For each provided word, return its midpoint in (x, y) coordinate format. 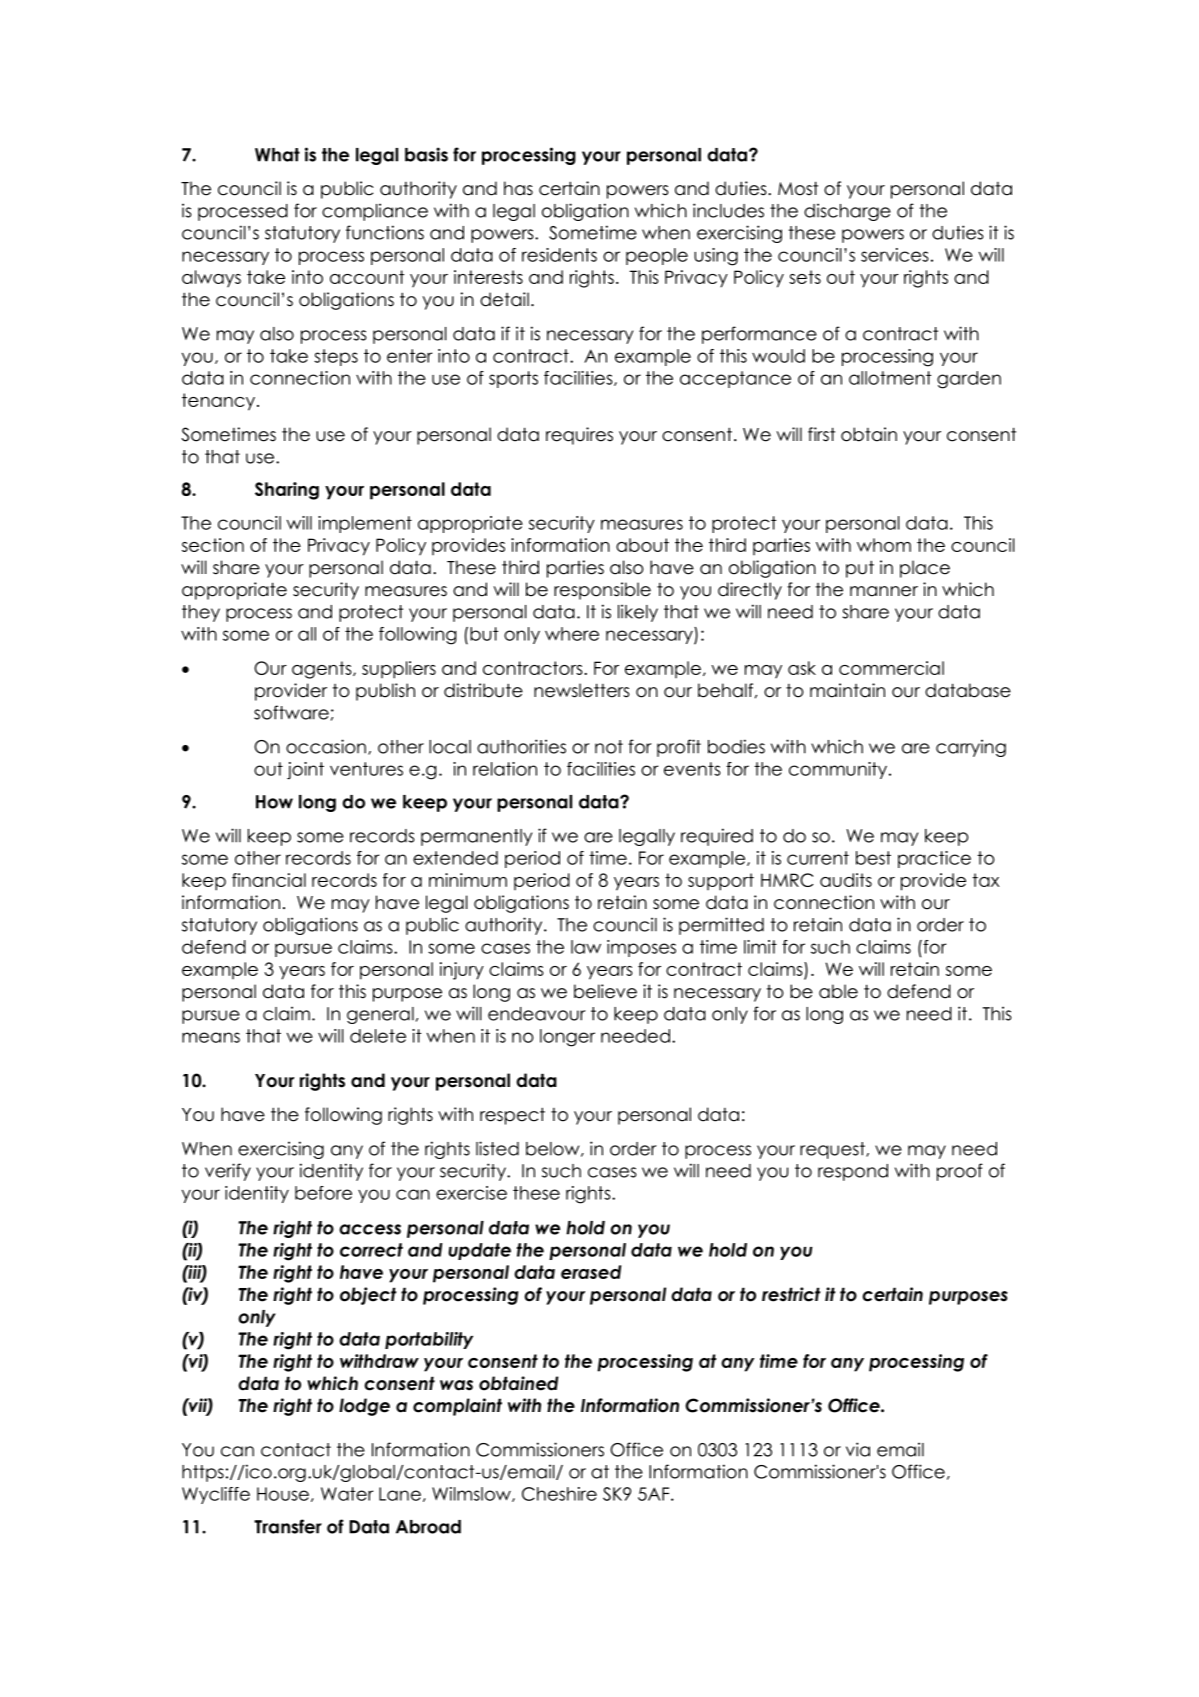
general (380, 1015)
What (277, 155)
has (518, 188)
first (821, 434)
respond (853, 1172)
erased (591, 1272)
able (838, 991)
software (291, 712)
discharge (847, 212)
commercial (891, 668)
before (323, 1193)
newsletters (582, 690)
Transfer (288, 1526)
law (586, 947)
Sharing (287, 491)
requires (579, 436)
